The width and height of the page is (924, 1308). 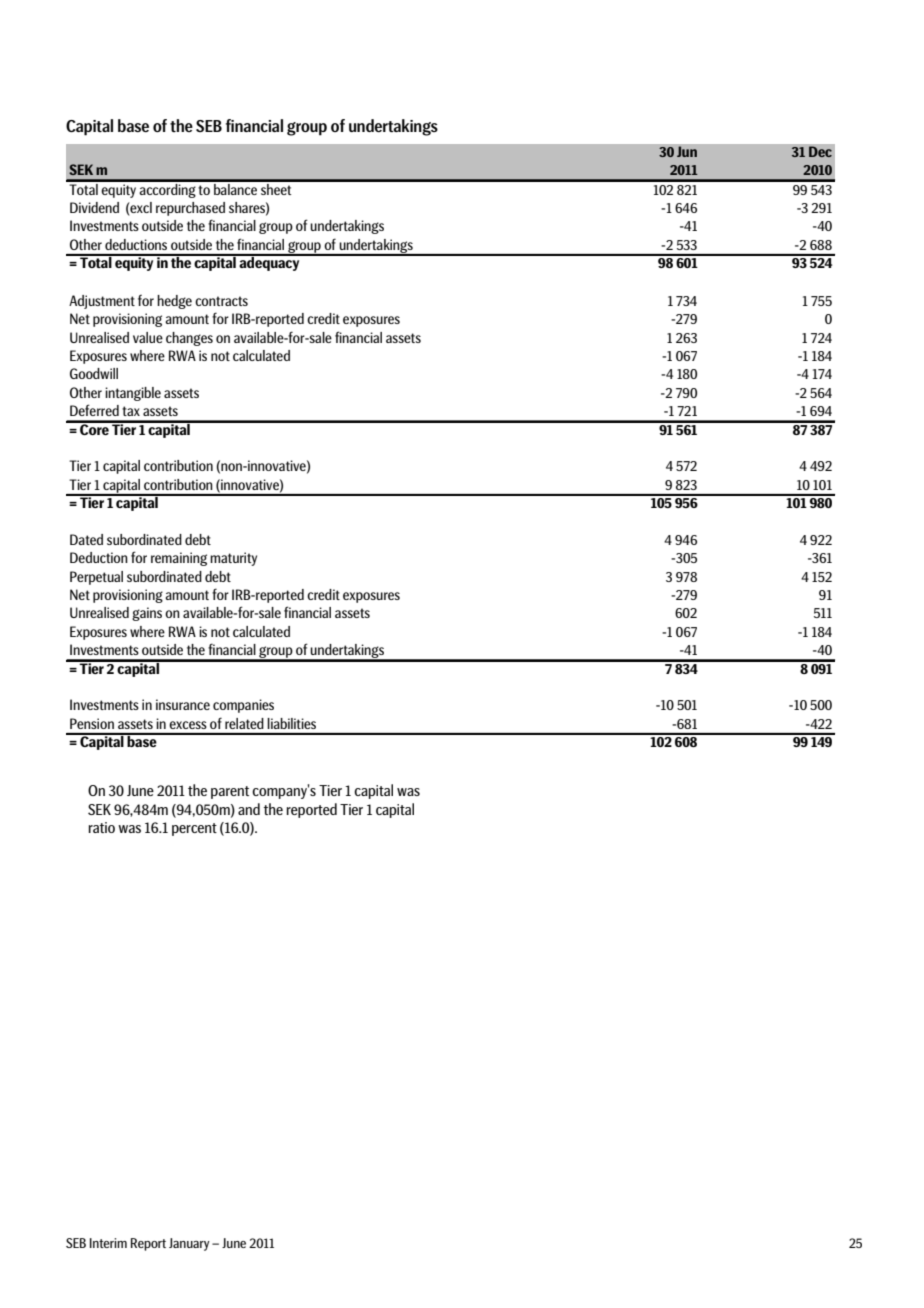 What do you see at coordinates (269, 263) in the page?
I see `adequacy` at bounding box center [269, 263].
